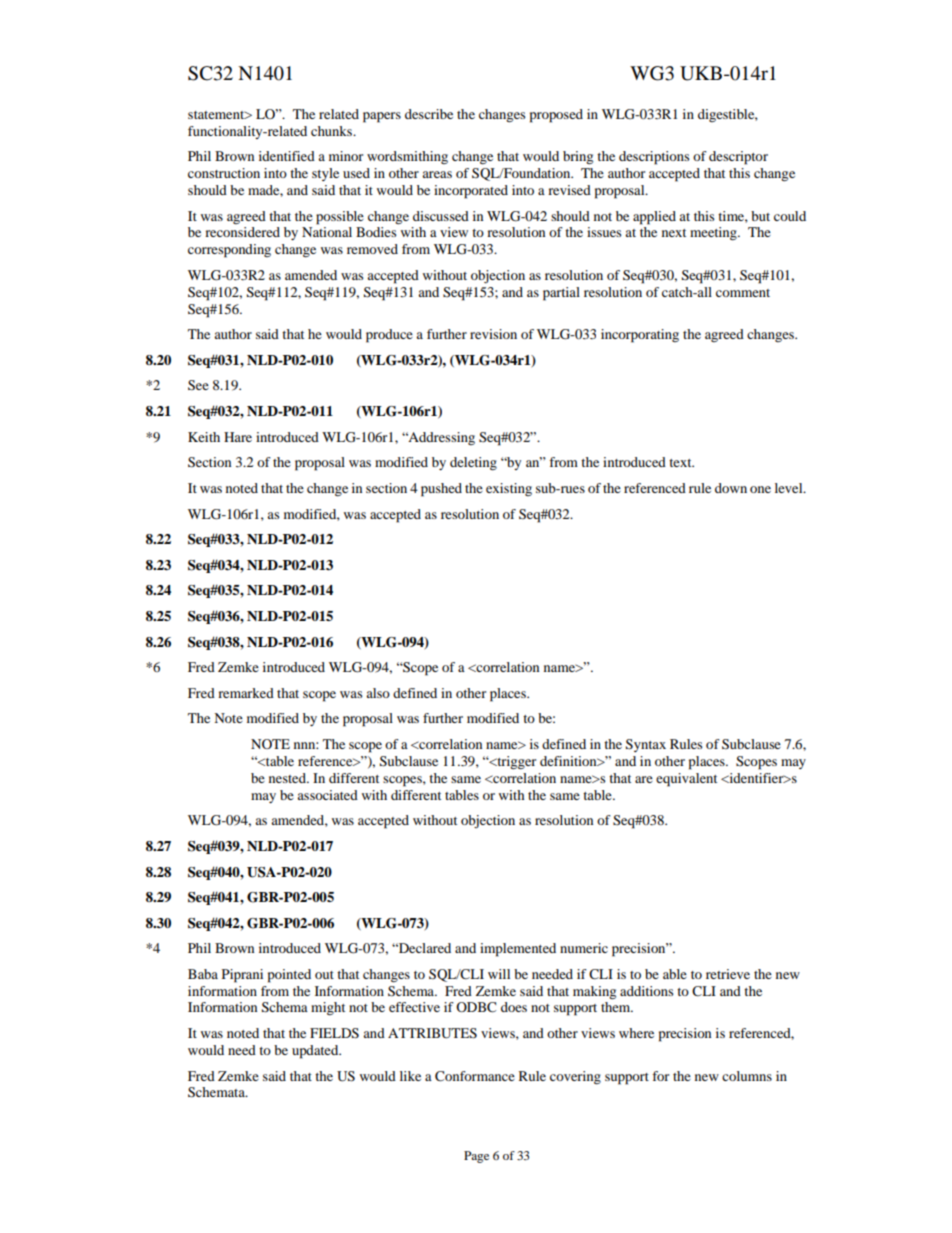 The height and width of the image is (1233, 952). What do you see at coordinates (316, 1052) in the image?
I see `updated` at bounding box center [316, 1052].
